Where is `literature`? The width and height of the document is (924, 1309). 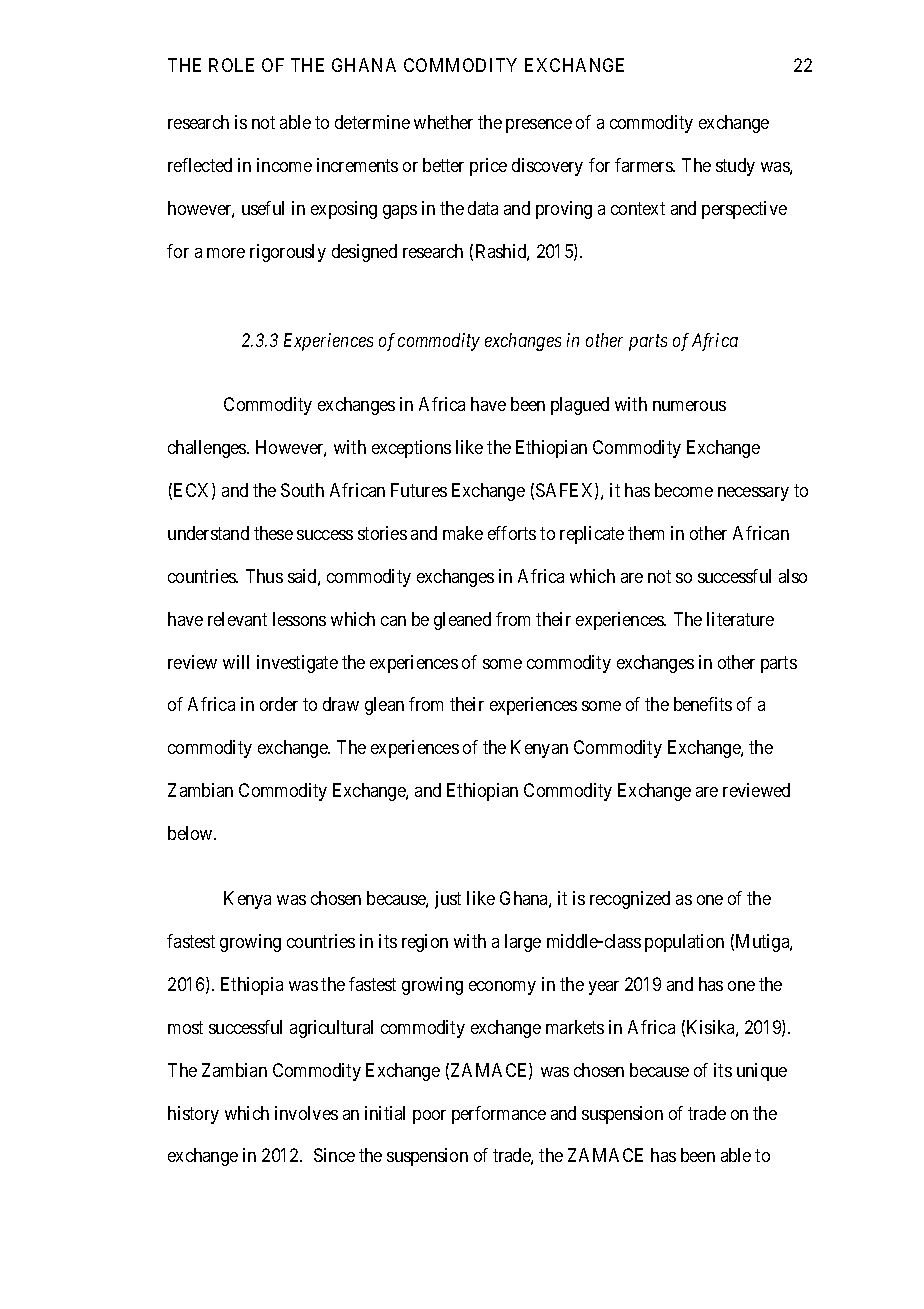
literature is located at coordinates (740, 619).
